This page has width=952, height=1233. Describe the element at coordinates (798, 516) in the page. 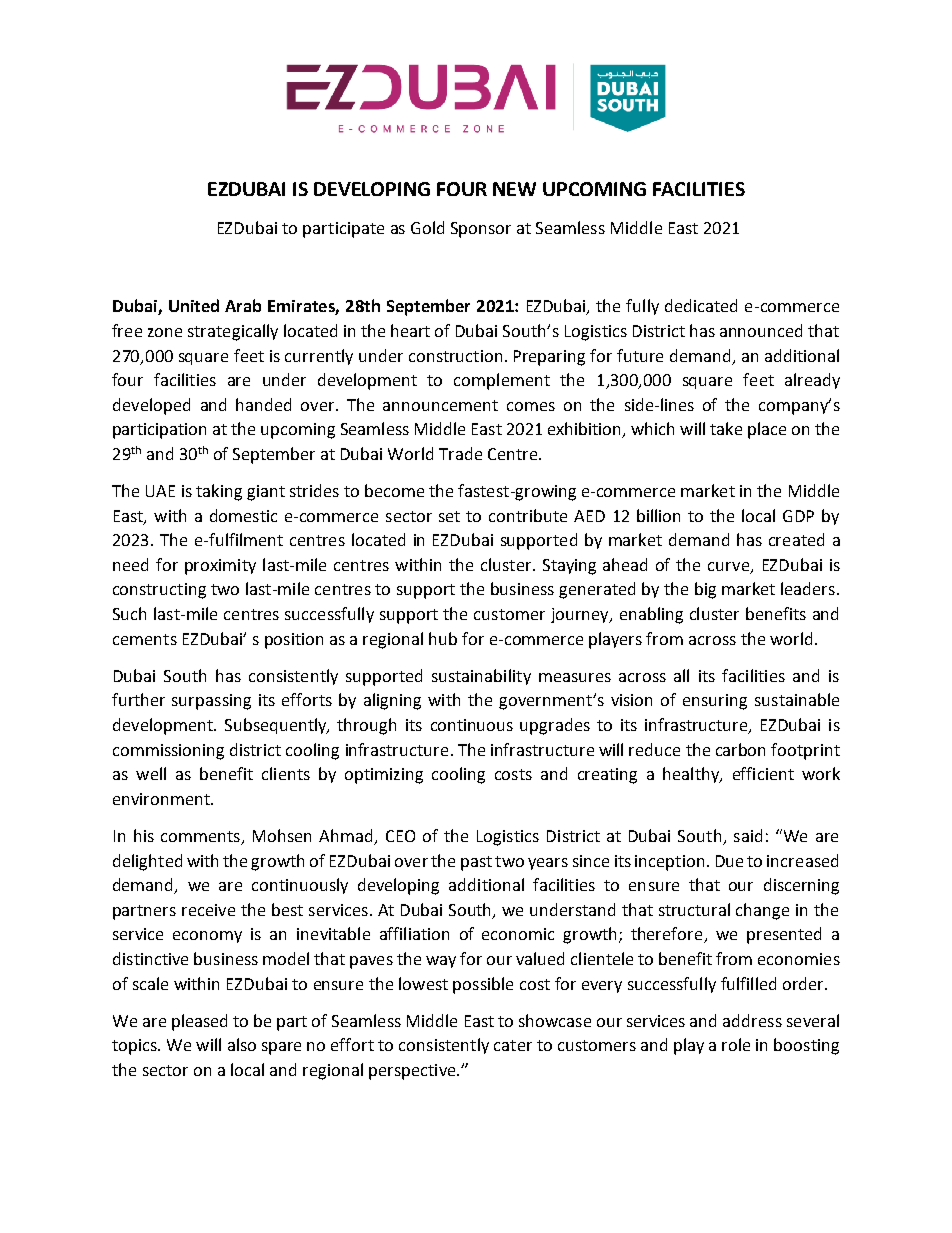

I see `GDP` at that location.
